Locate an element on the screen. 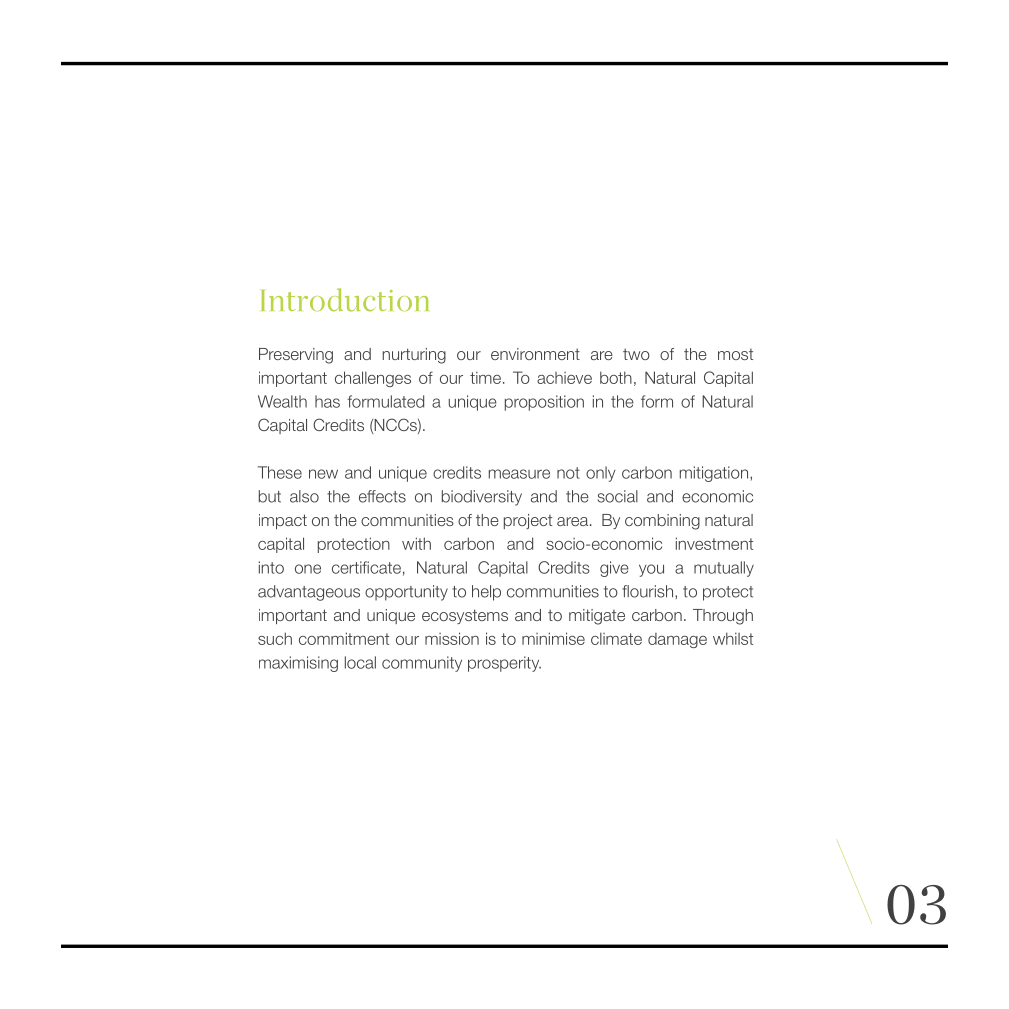 Image resolution: width=1009 pixels, height=1009 pixels. mitigation is located at coordinates (714, 474).
